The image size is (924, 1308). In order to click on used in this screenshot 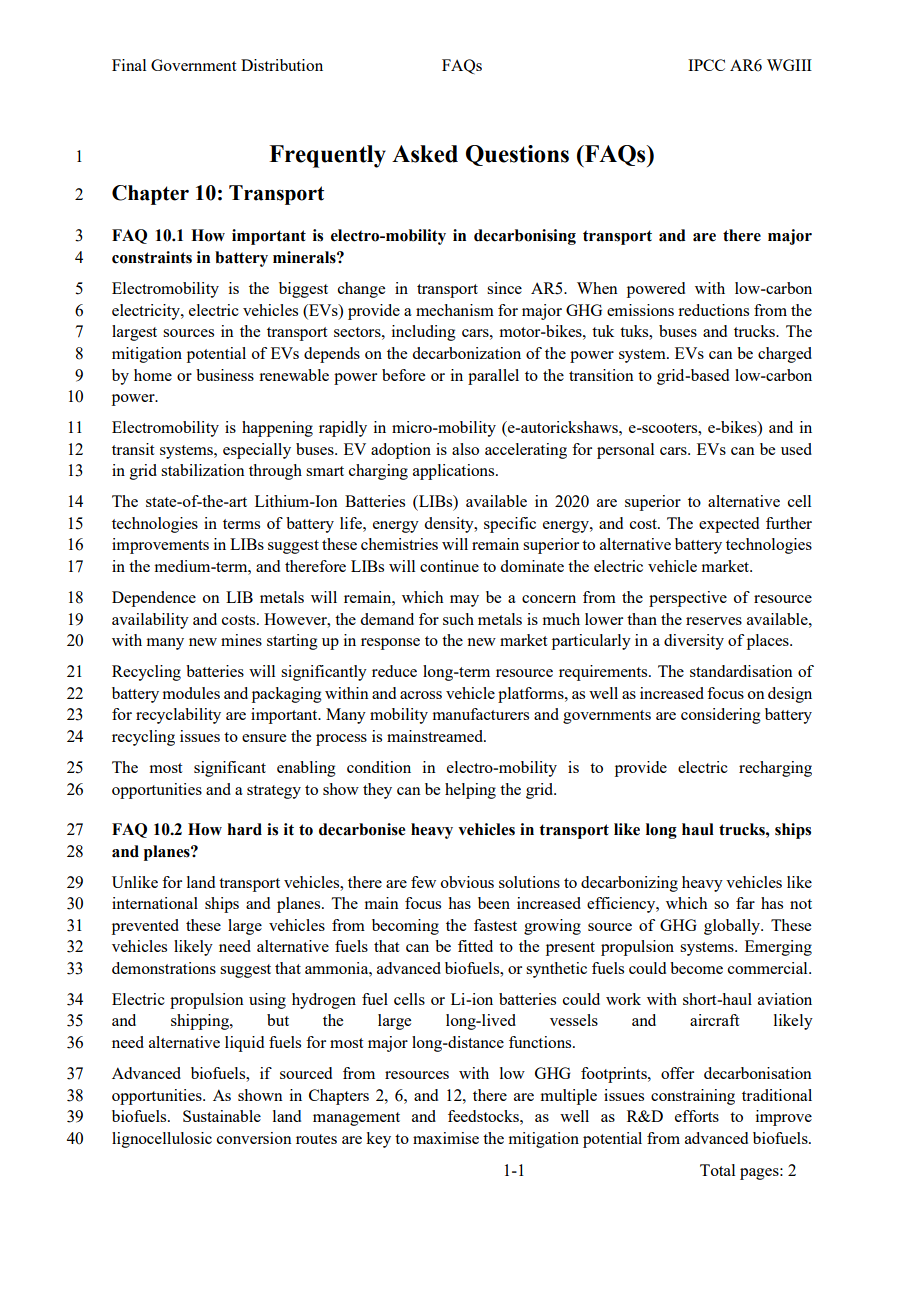, I will do `click(796, 449)`.
